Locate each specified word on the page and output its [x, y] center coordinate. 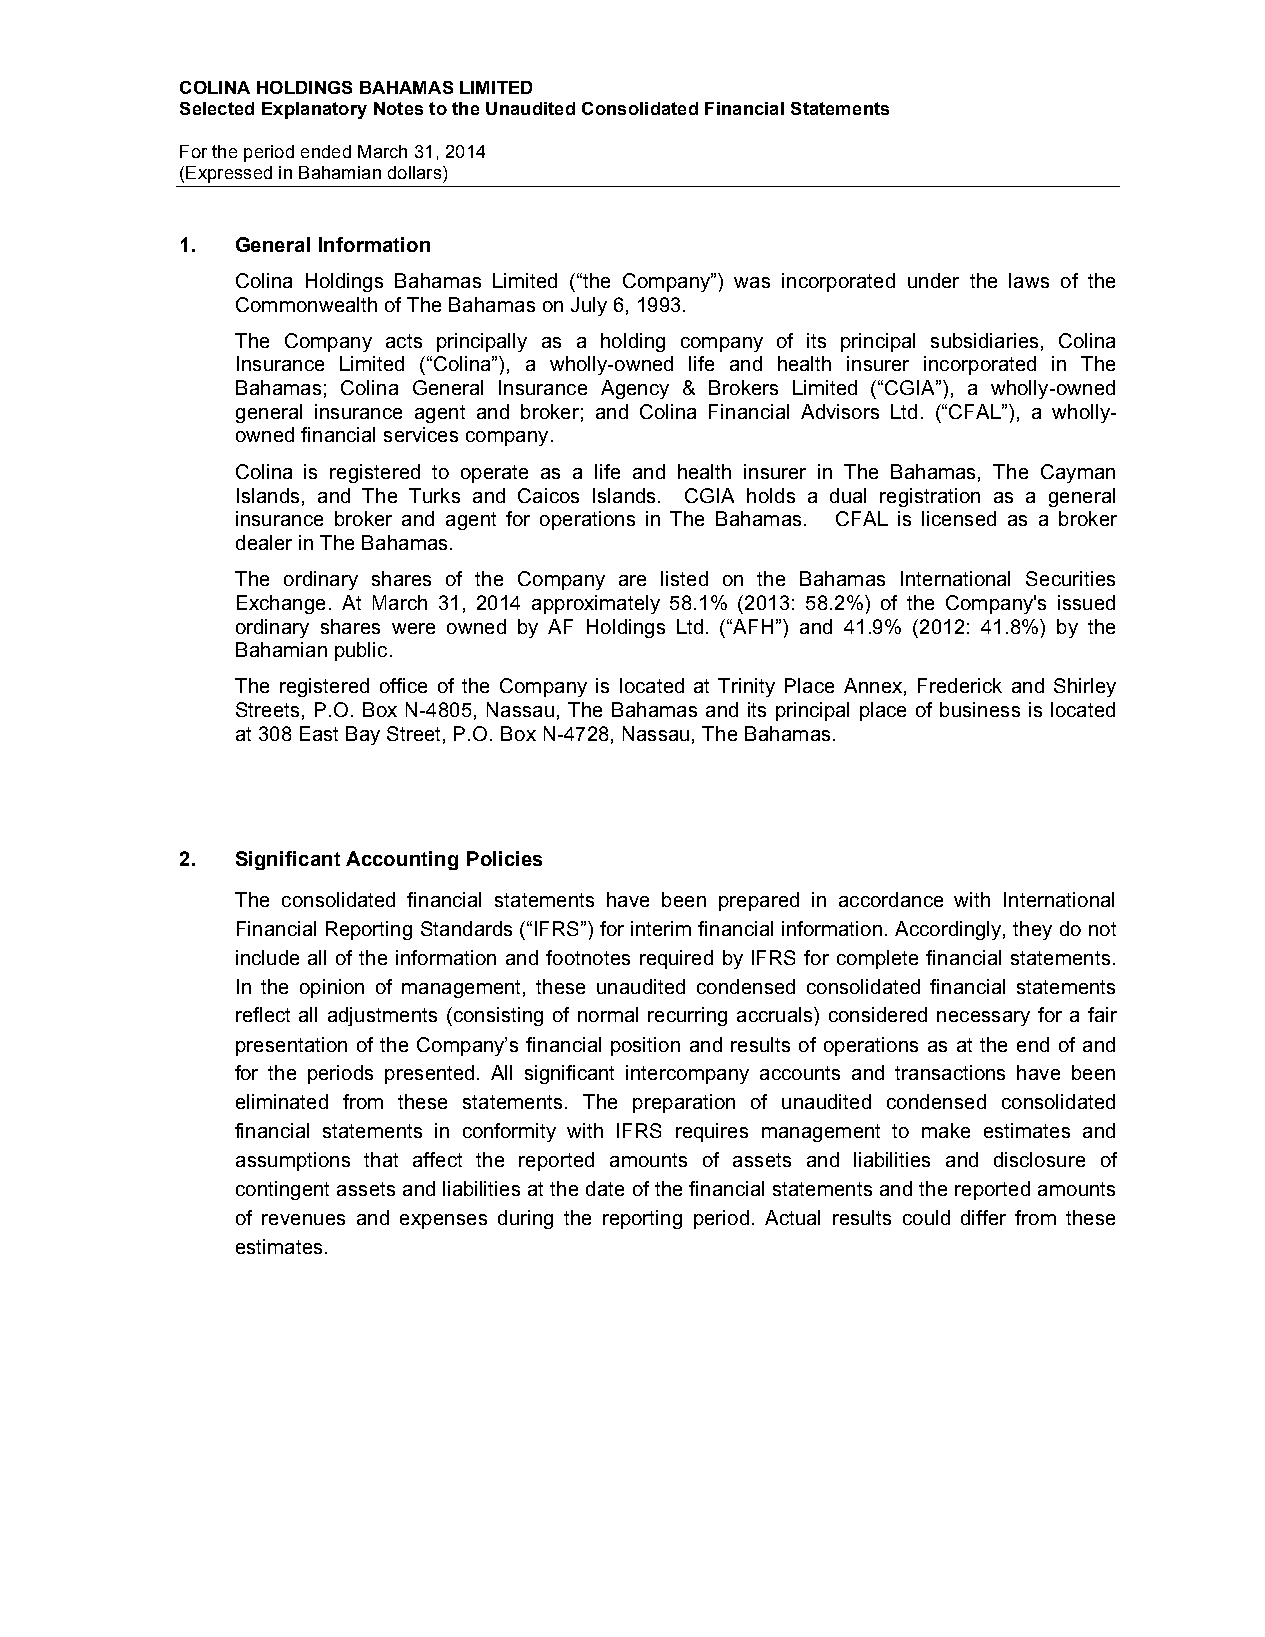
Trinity [746, 687]
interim [661, 928]
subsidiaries [984, 340]
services [421, 434]
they [1032, 930]
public [361, 651]
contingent [282, 1190]
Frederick [960, 685]
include [267, 957]
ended [326, 151]
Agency [635, 389]
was [752, 282]
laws [1029, 280]
